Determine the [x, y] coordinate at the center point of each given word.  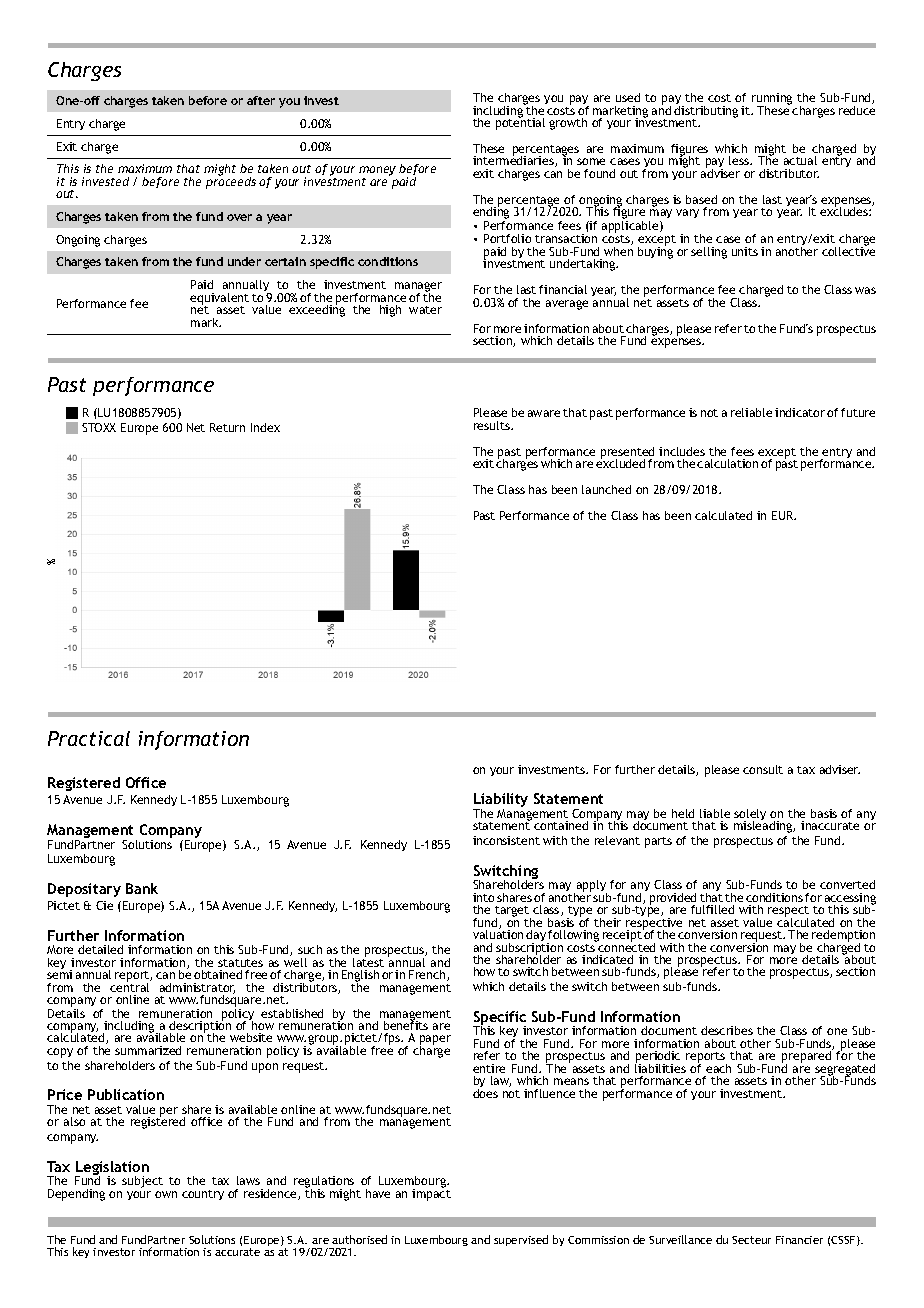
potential [520, 123]
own [166, 1194]
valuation [498, 933]
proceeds [231, 182]
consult [763, 769]
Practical [89, 738]
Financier [799, 1240]
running [772, 100]
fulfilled [712, 909]
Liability [500, 801]
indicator [800, 412]
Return [227, 427]
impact [431, 1194]
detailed [100, 949]
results [493, 425]
